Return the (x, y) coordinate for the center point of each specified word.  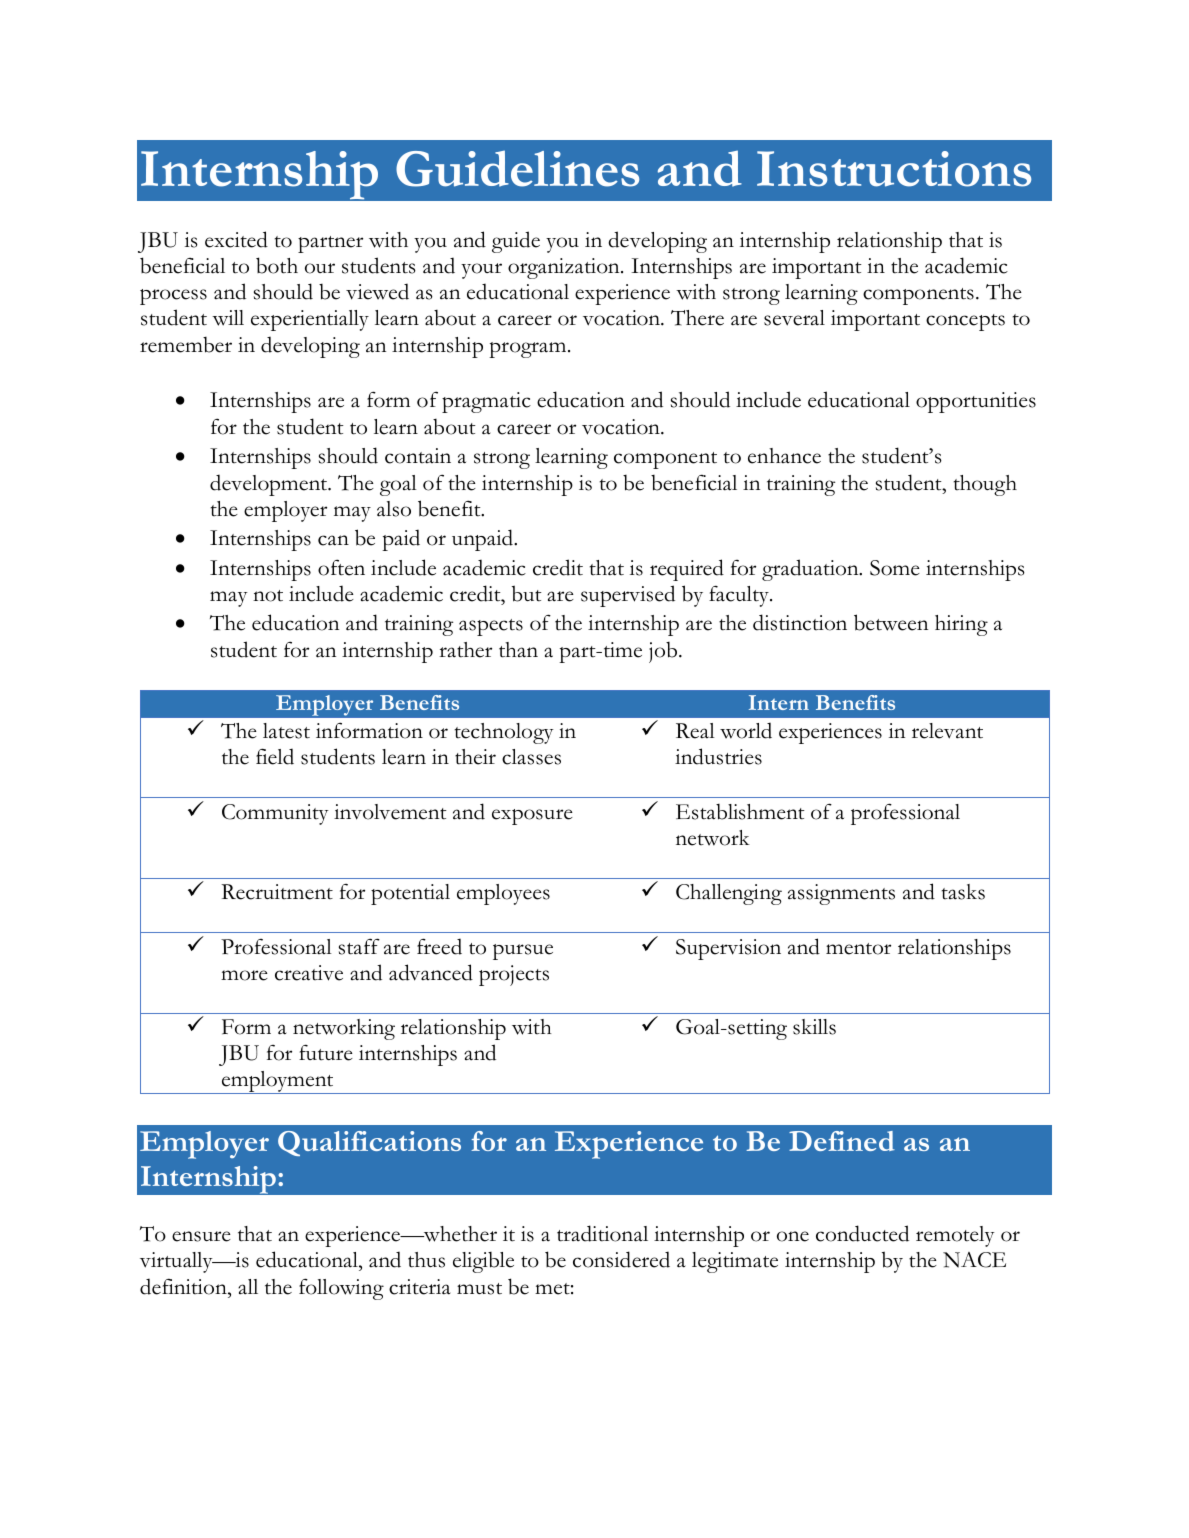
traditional (602, 1233)
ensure (201, 1236)
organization (565, 268)
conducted (862, 1233)
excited (236, 239)
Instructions (894, 169)
